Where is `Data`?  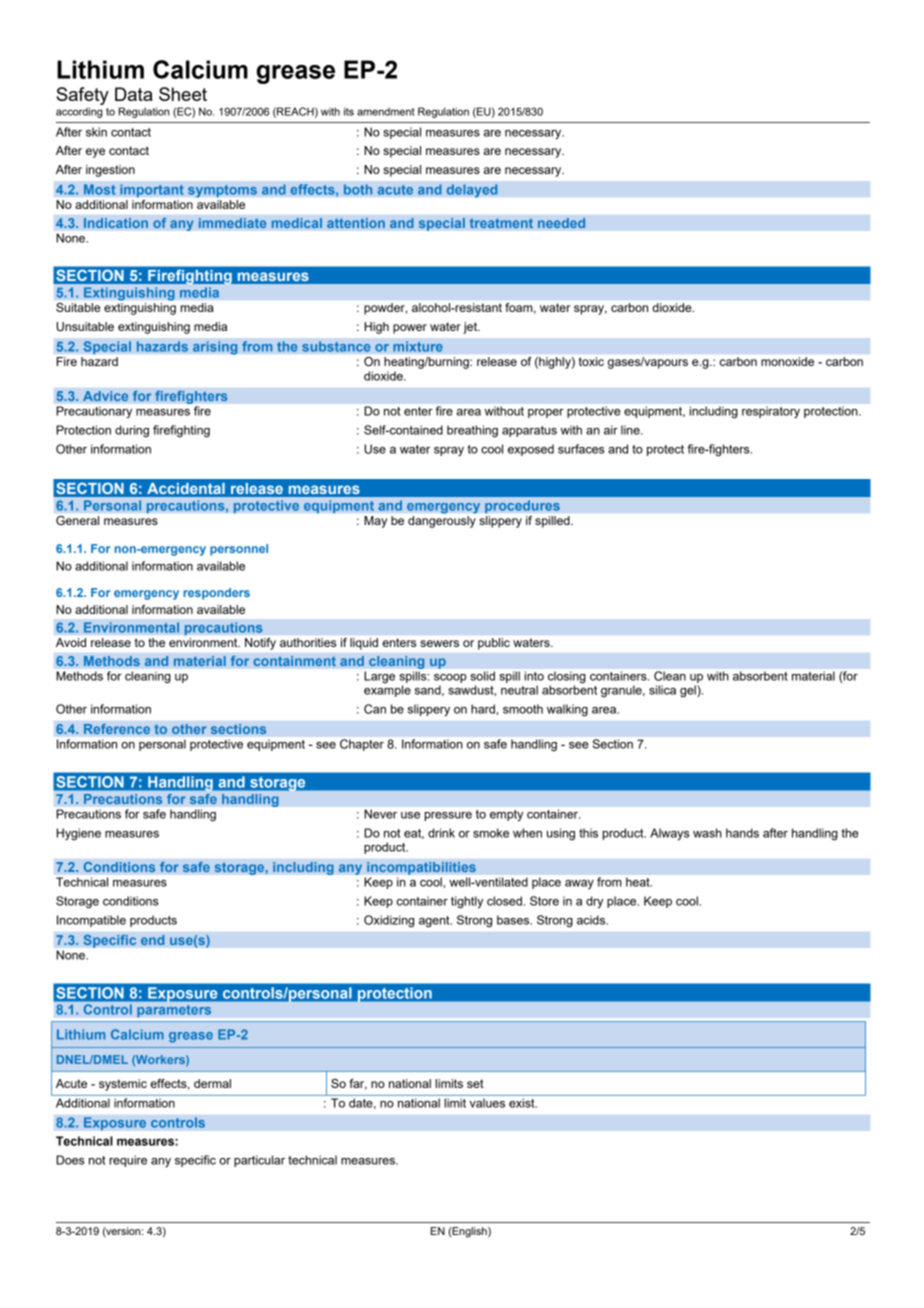 Data is located at coordinates (134, 94).
